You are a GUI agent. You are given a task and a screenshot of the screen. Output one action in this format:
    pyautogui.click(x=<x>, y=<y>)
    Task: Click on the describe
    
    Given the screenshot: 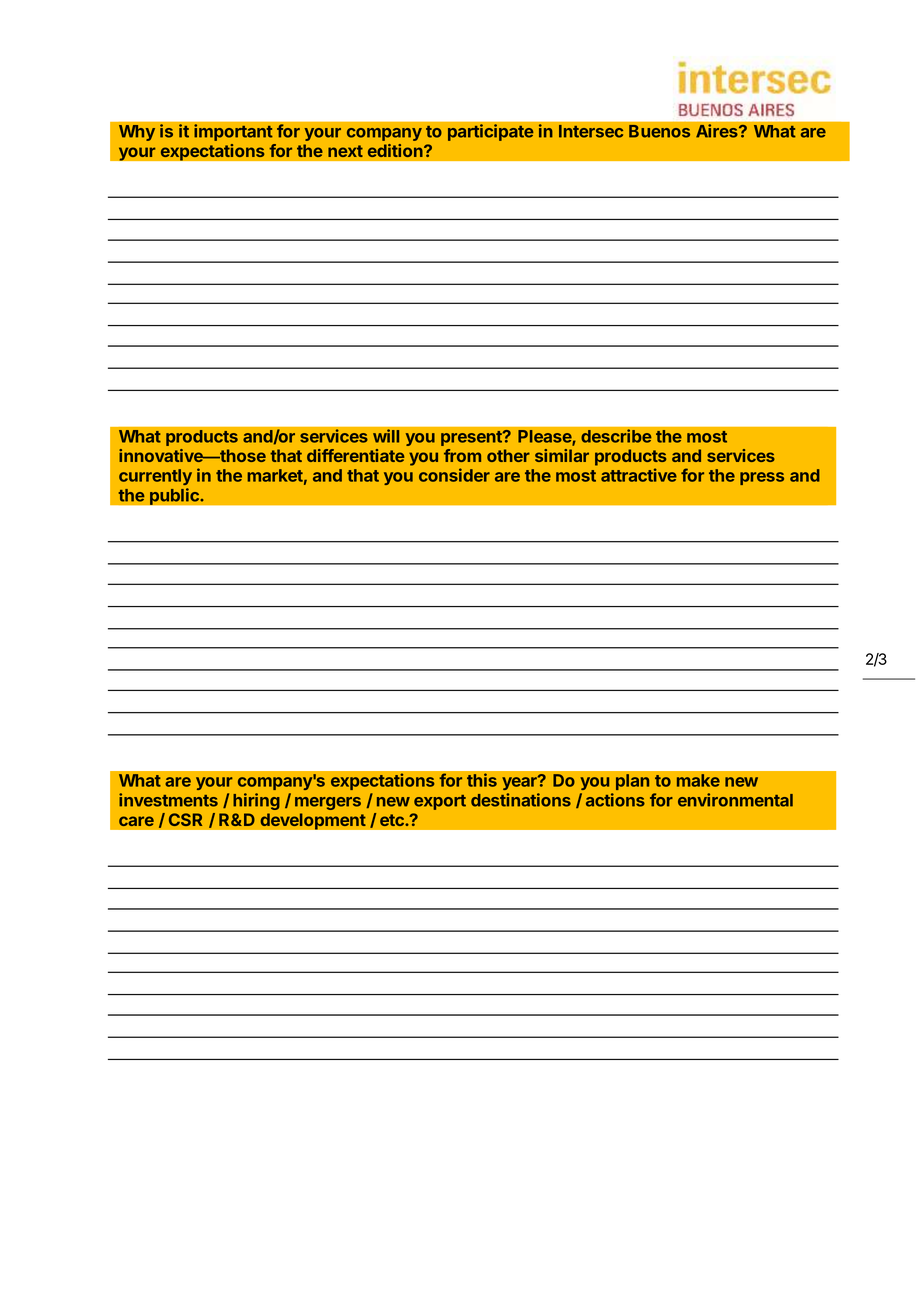 What is the action you would take?
    pyautogui.click(x=616, y=436)
